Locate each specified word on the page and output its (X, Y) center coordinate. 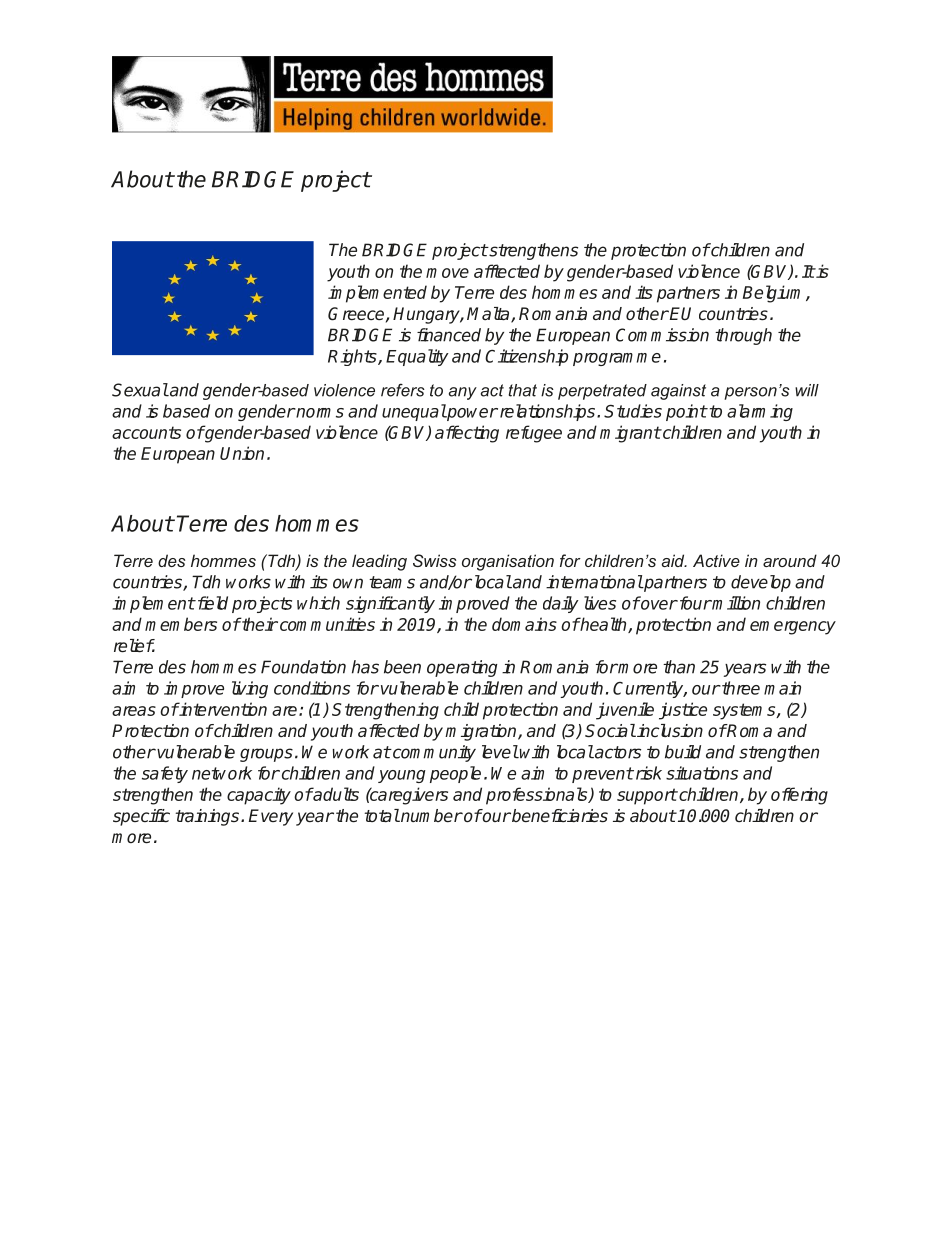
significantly (390, 604)
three (740, 688)
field (211, 603)
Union (242, 453)
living (250, 689)
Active (716, 560)
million (735, 603)
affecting (467, 434)
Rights (353, 357)
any (463, 393)
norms (319, 413)
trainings (208, 817)
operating (462, 668)
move (447, 273)
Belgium (775, 294)
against (678, 392)
